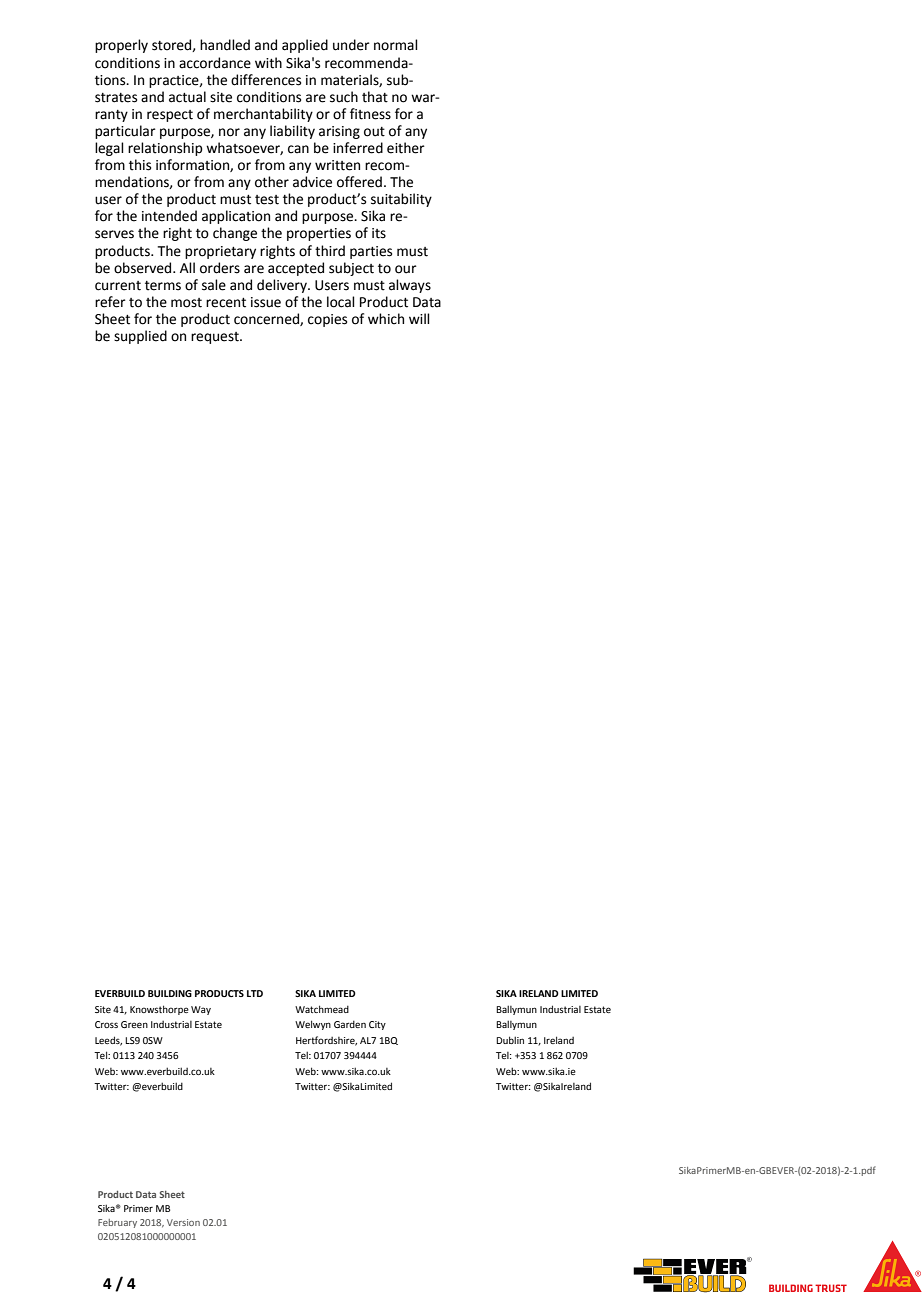 The image size is (924, 1308). What do you see at coordinates (396, 45) in the image?
I see `normal` at bounding box center [396, 45].
